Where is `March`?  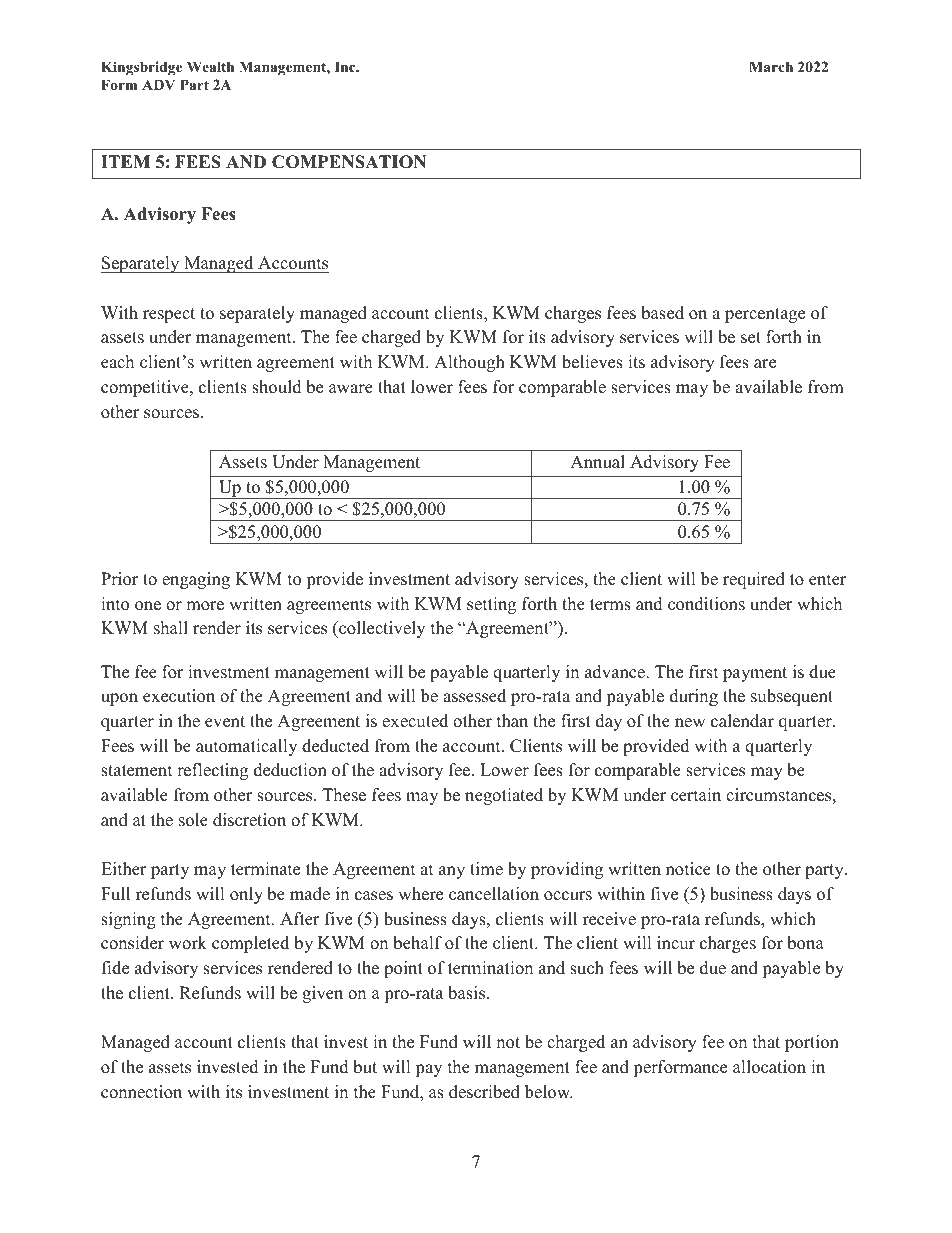
March is located at coordinates (771, 66).
